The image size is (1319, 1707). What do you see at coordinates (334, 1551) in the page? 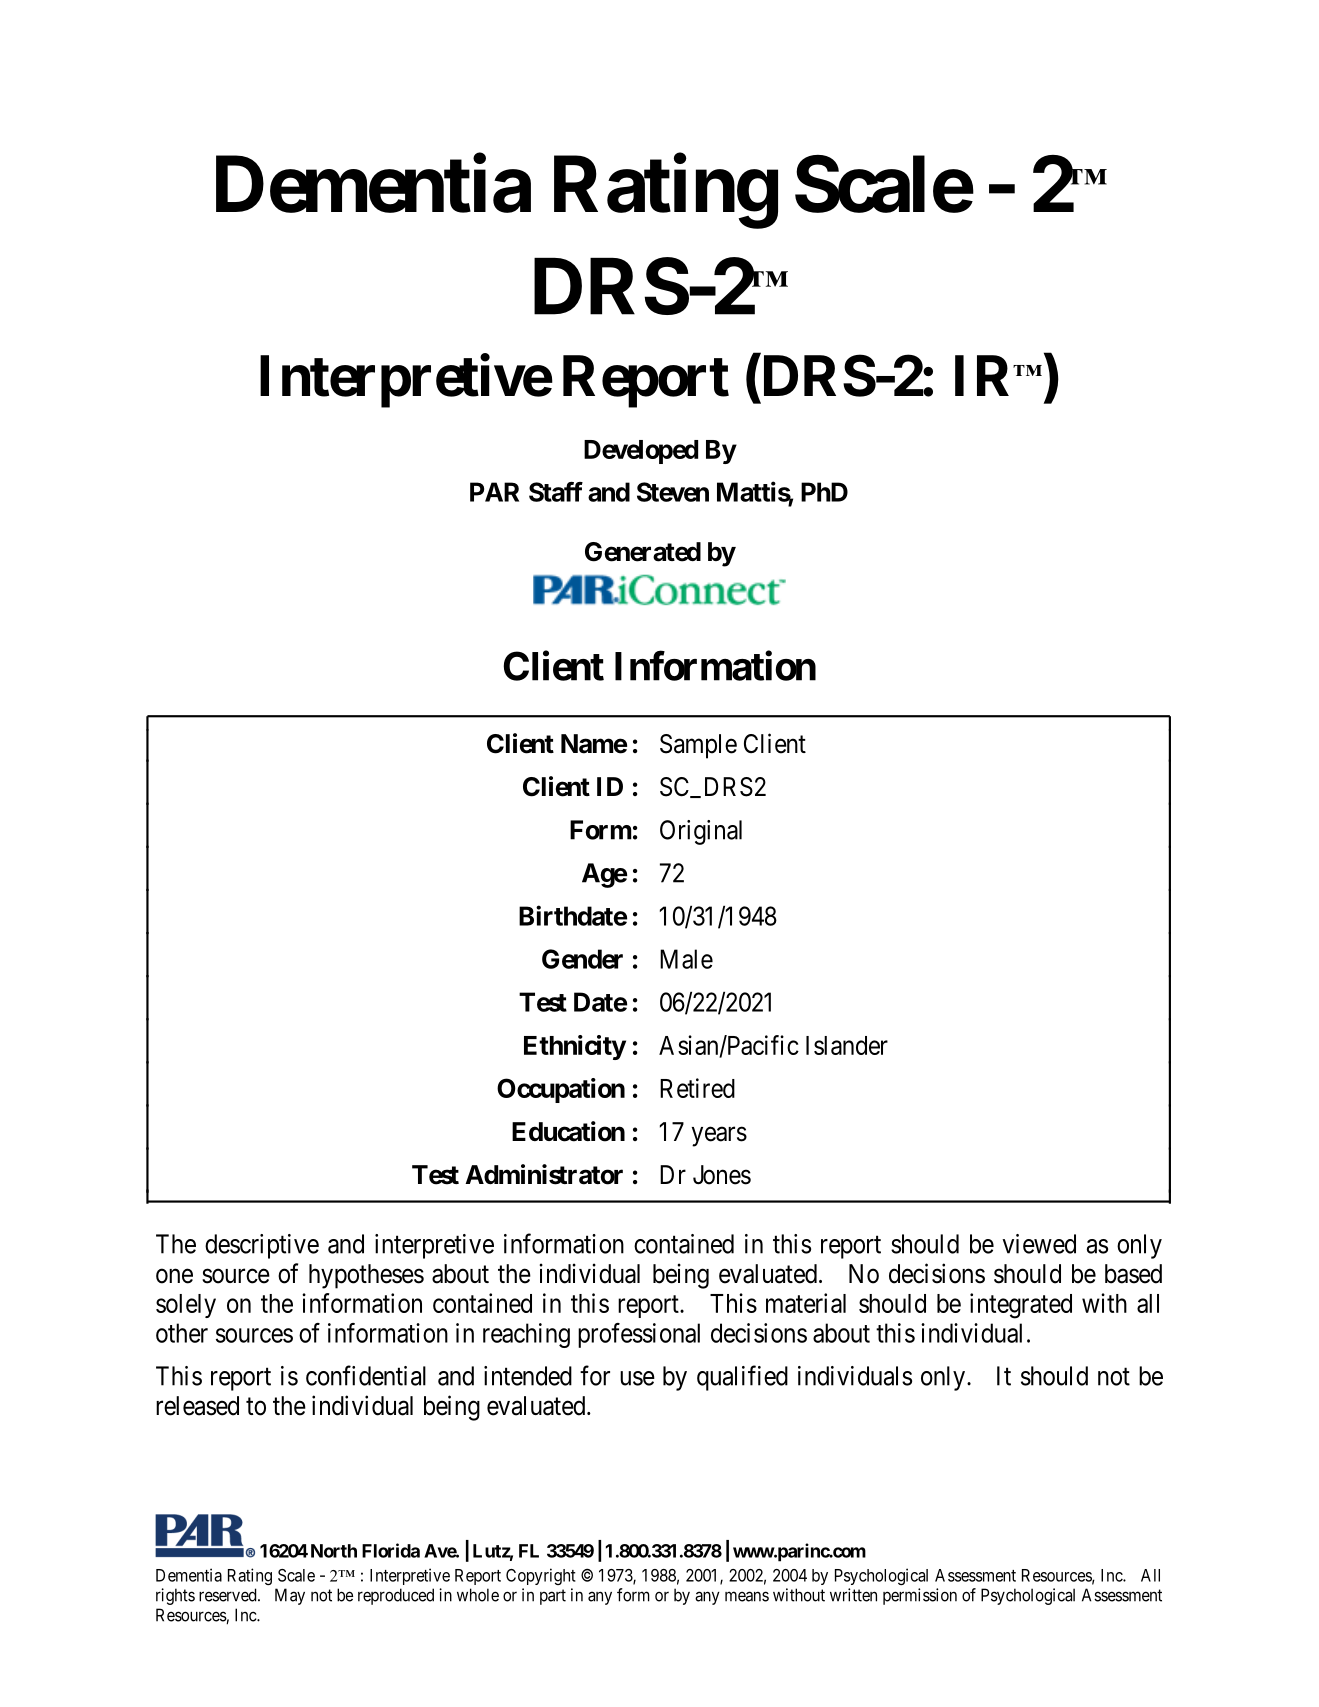
I see `North` at bounding box center [334, 1551].
